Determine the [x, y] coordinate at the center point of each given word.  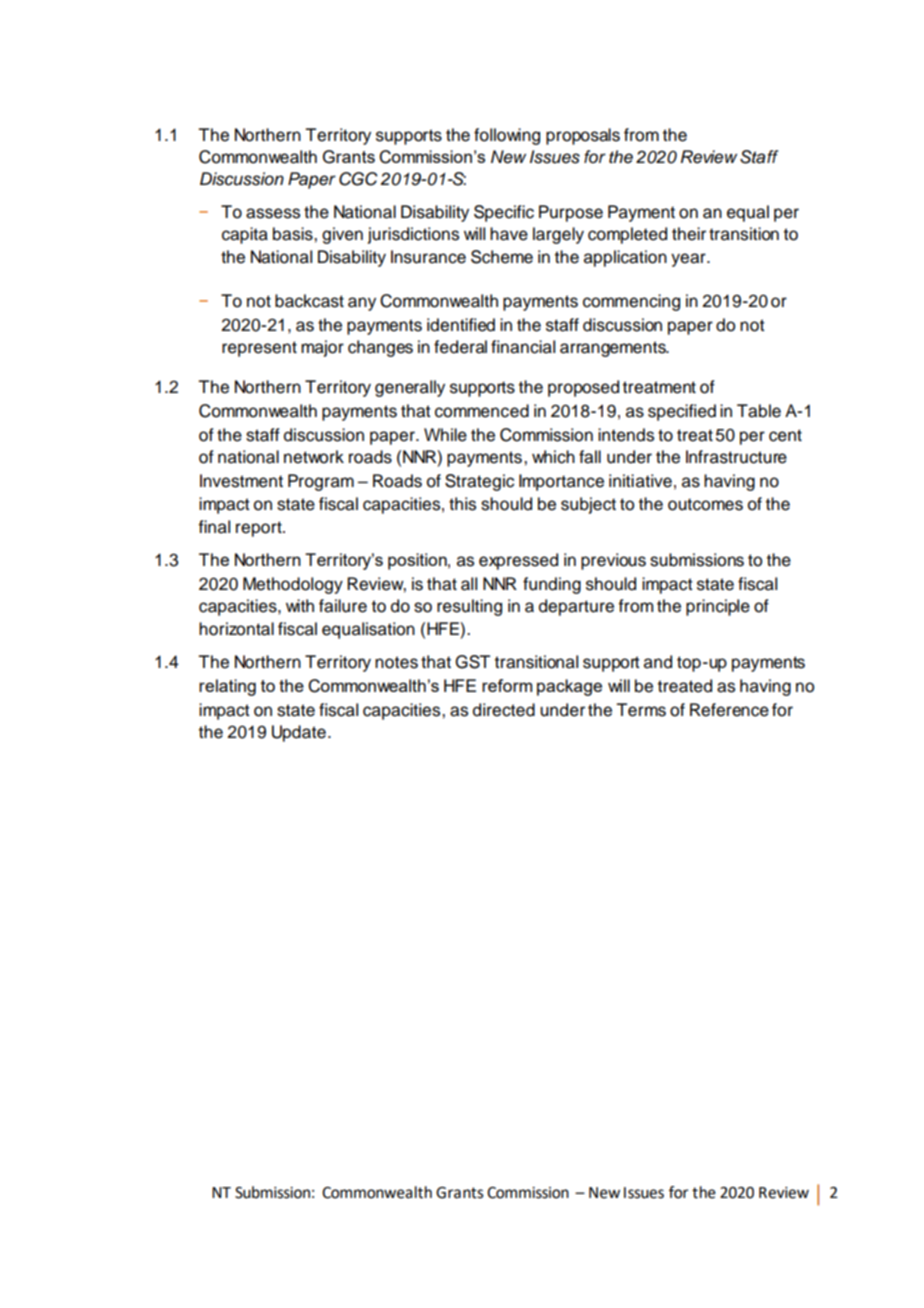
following [507, 136]
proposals [583, 136]
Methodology [293, 585]
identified [461, 325]
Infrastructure [736, 457]
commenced [482, 411]
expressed [518, 561]
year [689, 260]
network [314, 457]
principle [718, 607]
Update [299, 733]
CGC [358, 179]
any [362, 304]
